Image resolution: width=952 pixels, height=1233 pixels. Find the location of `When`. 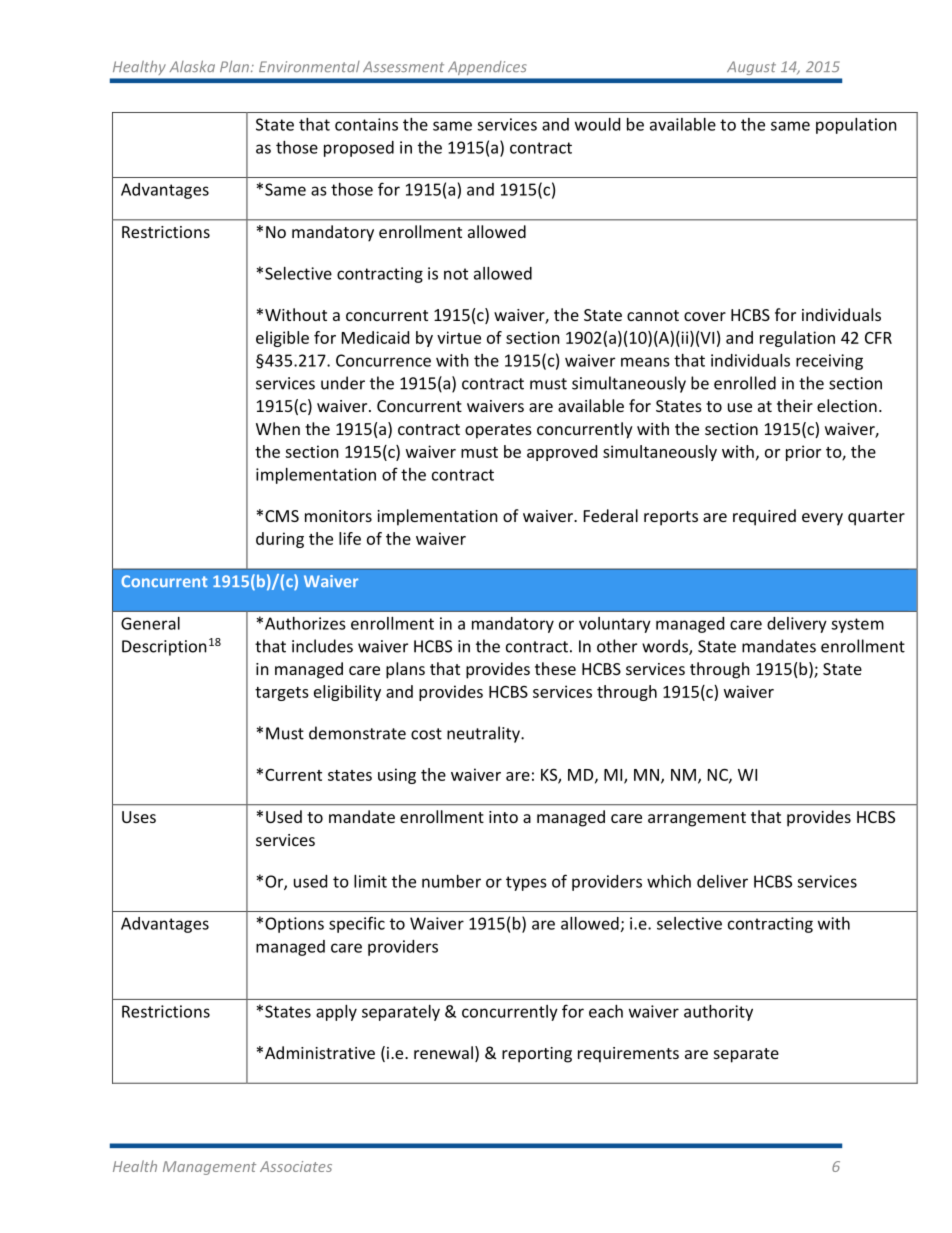

When is located at coordinates (278, 428).
